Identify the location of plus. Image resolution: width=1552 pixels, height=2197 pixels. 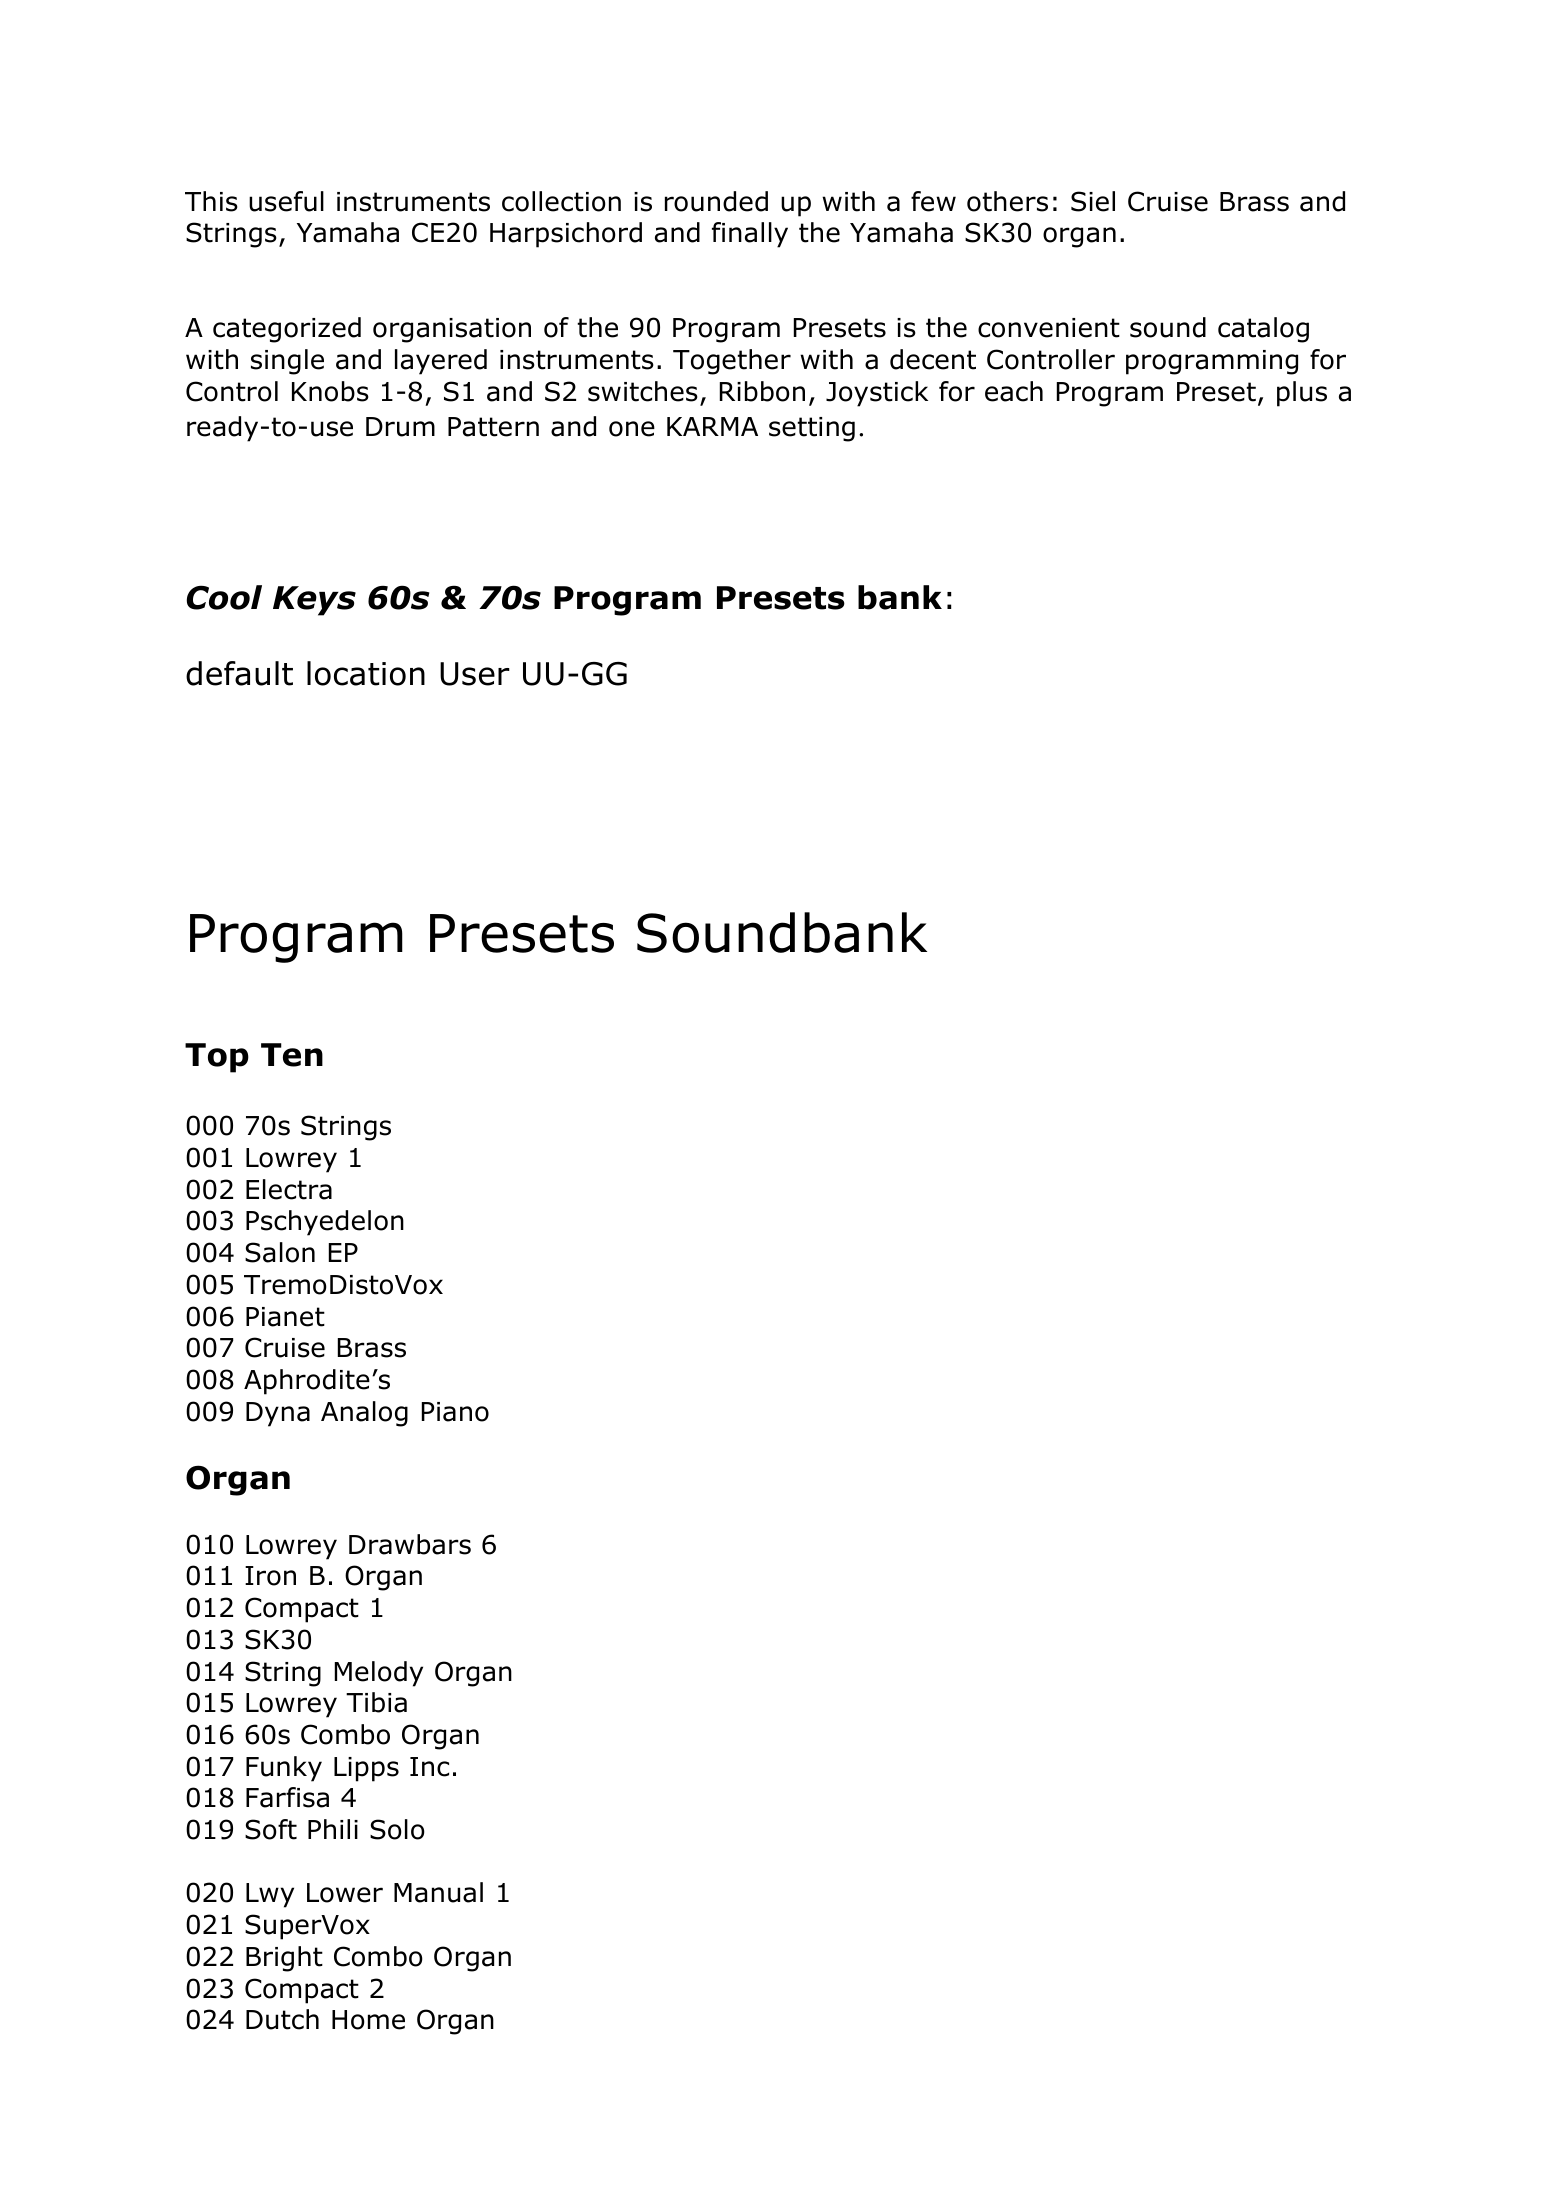
(1302, 394).
